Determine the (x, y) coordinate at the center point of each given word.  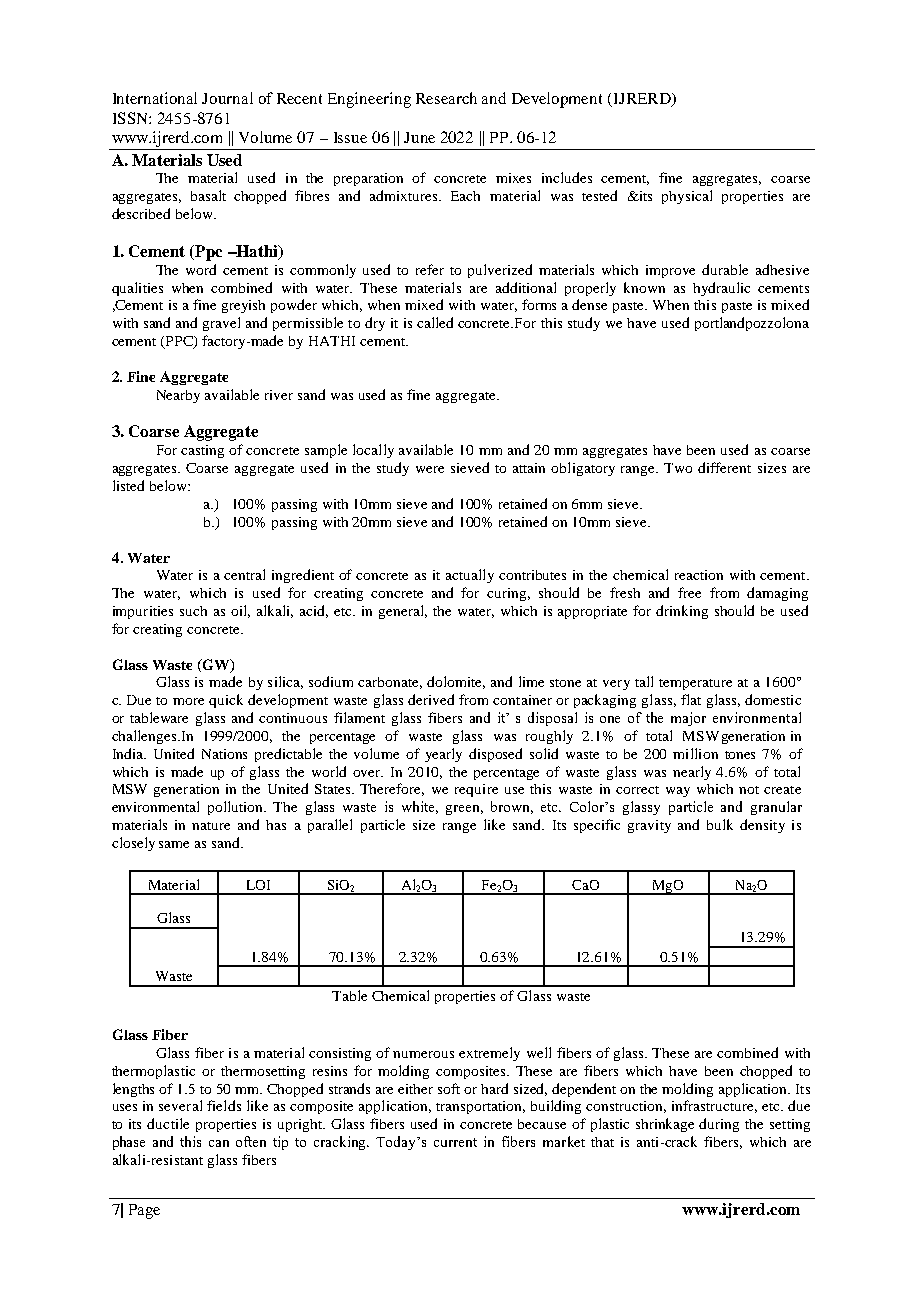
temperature (695, 684)
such (193, 611)
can (219, 1143)
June (419, 137)
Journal (227, 98)
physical (687, 197)
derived (431, 699)
